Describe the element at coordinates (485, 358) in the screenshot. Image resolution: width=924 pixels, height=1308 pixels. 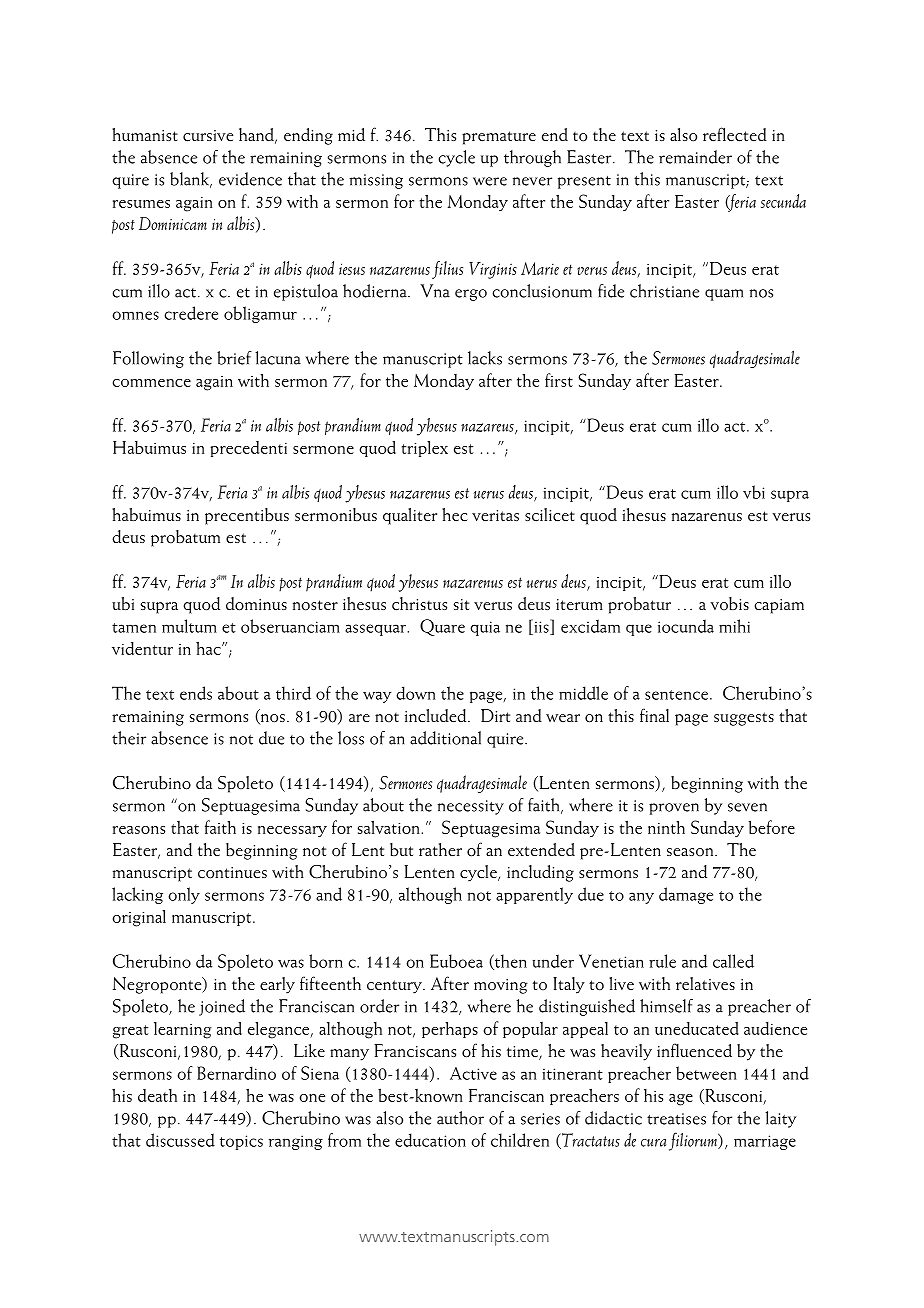
I see `lacks` at that location.
